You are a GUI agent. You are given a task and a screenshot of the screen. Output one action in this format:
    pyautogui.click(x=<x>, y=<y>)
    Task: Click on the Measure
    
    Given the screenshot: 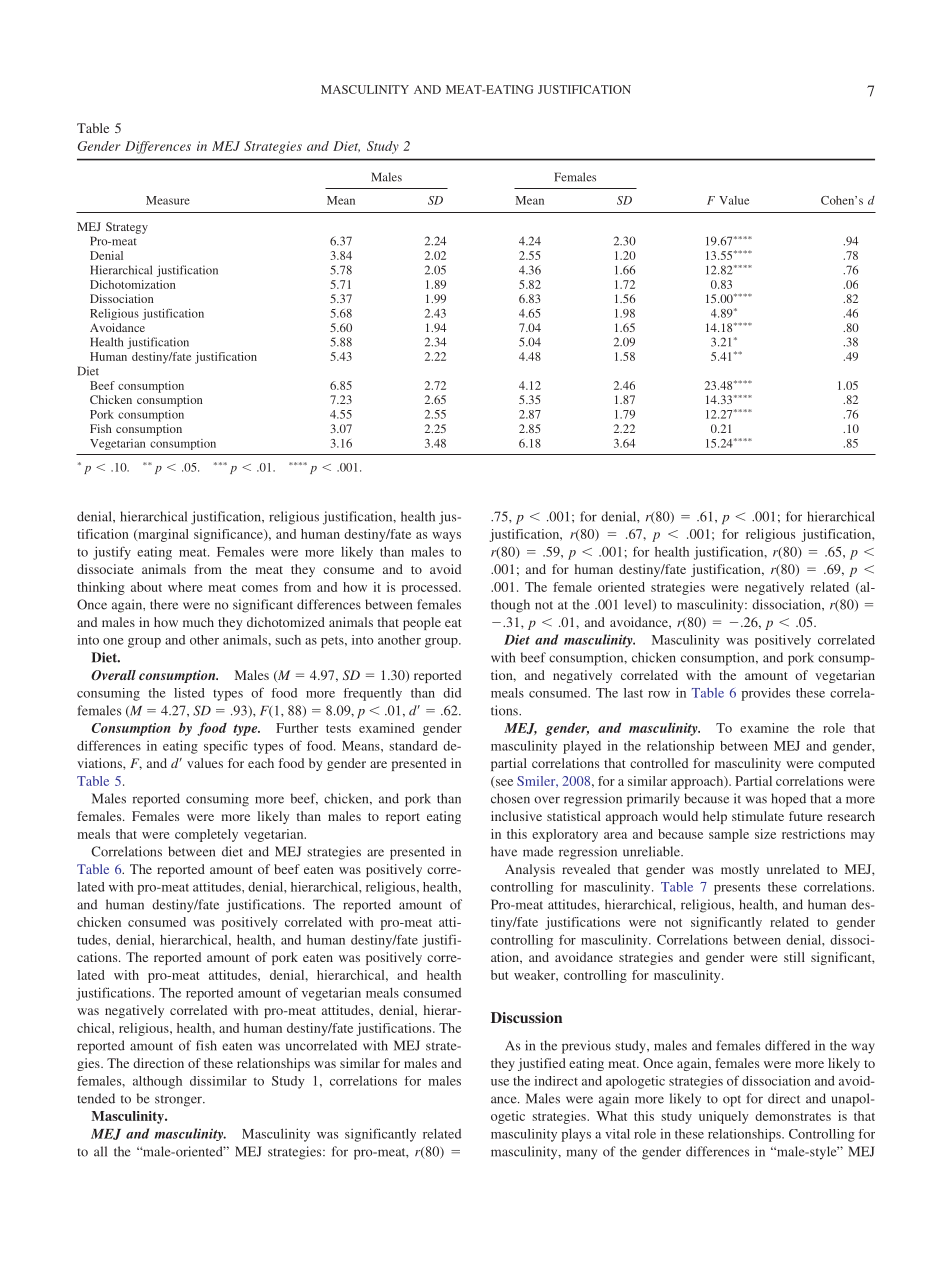 What is the action you would take?
    pyautogui.click(x=168, y=200)
